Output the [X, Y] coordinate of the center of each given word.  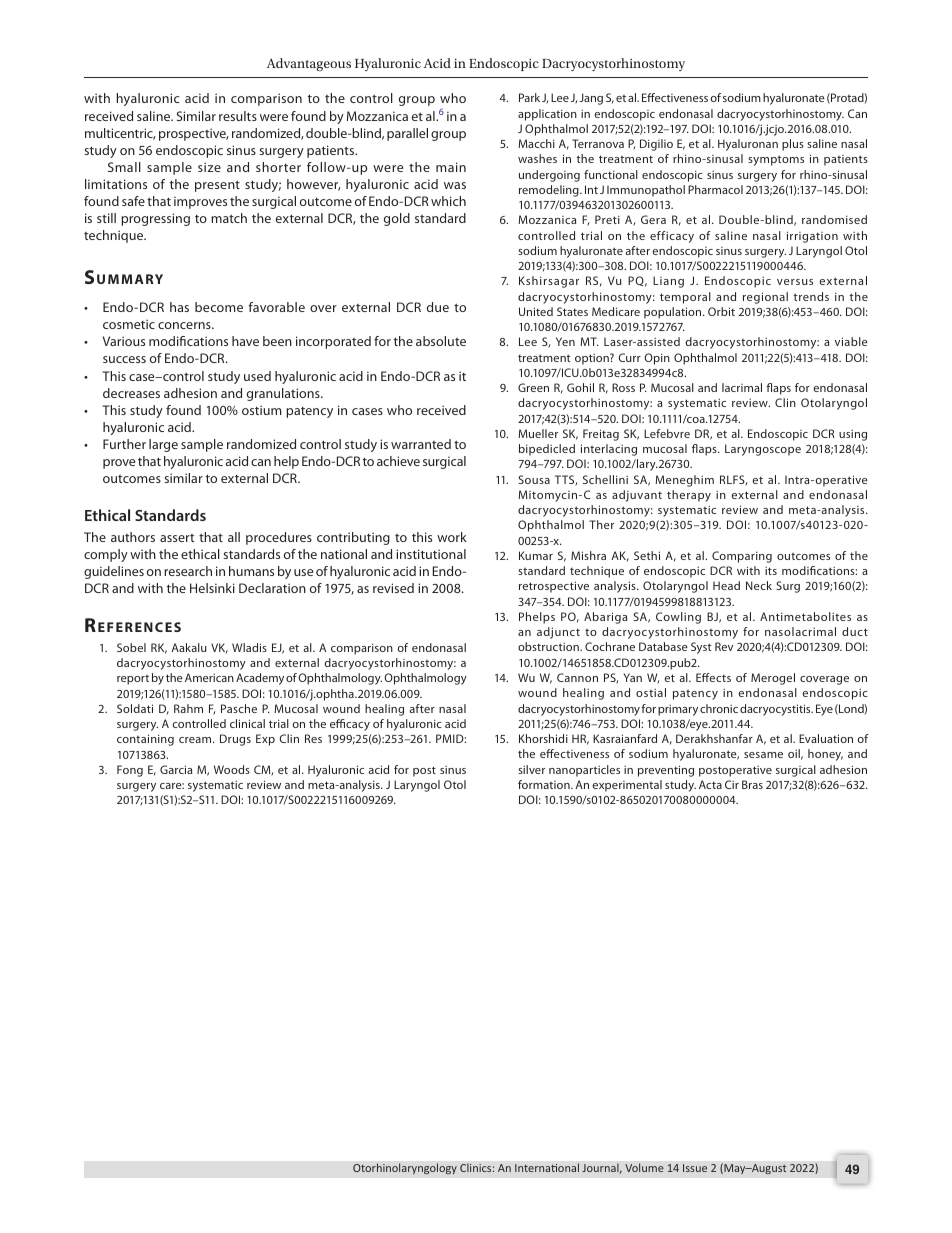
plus [793, 145]
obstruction [549, 646]
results [238, 116]
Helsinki [212, 588]
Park [529, 97]
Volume [644, 1167]
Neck [759, 585]
